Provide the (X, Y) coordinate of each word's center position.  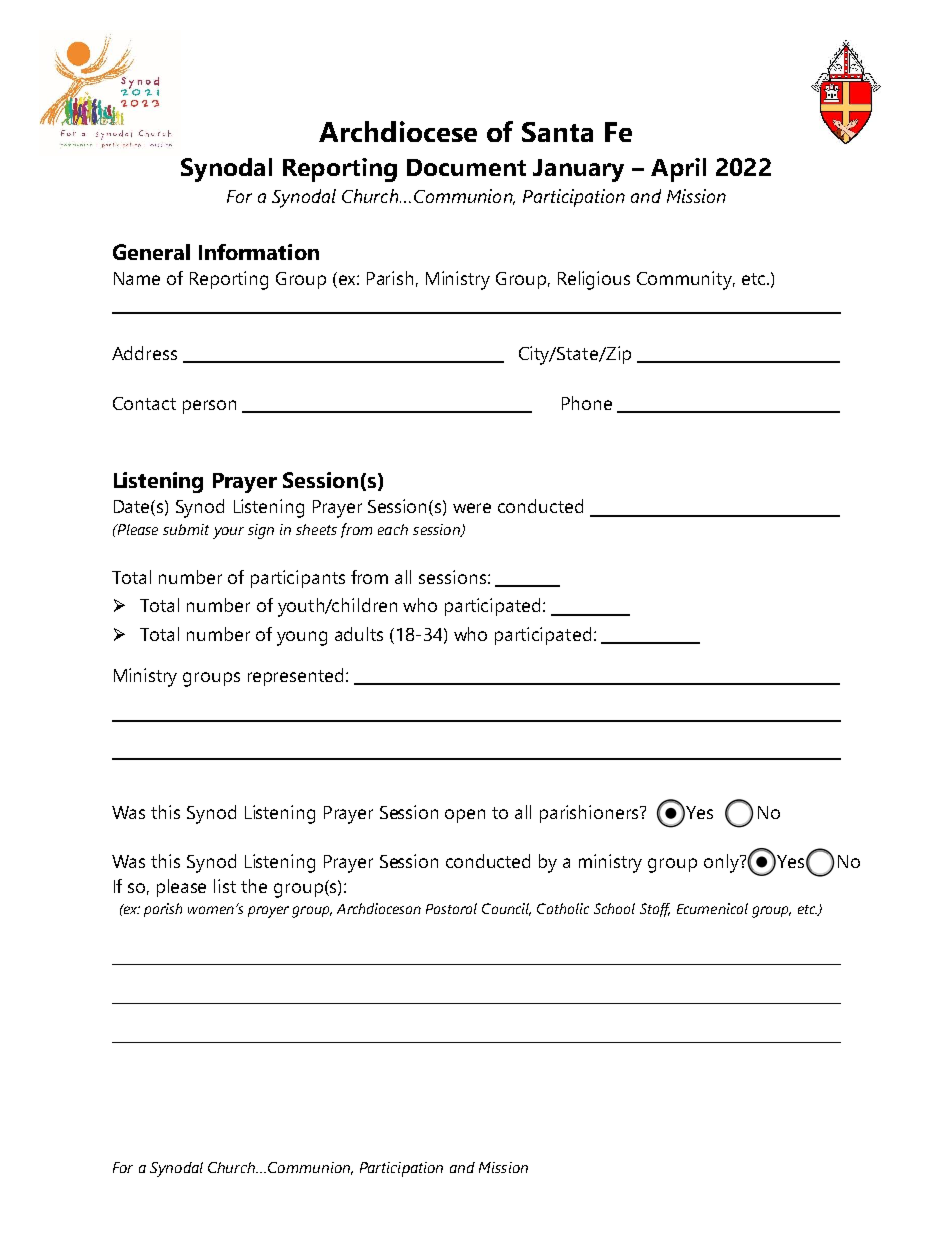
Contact (144, 403)
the (254, 886)
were (472, 508)
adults (359, 634)
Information (259, 252)
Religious (594, 280)
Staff (655, 910)
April (678, 170)
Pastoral (451, 908)
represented (295, 677)
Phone (587, 403)
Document (466, 167)
